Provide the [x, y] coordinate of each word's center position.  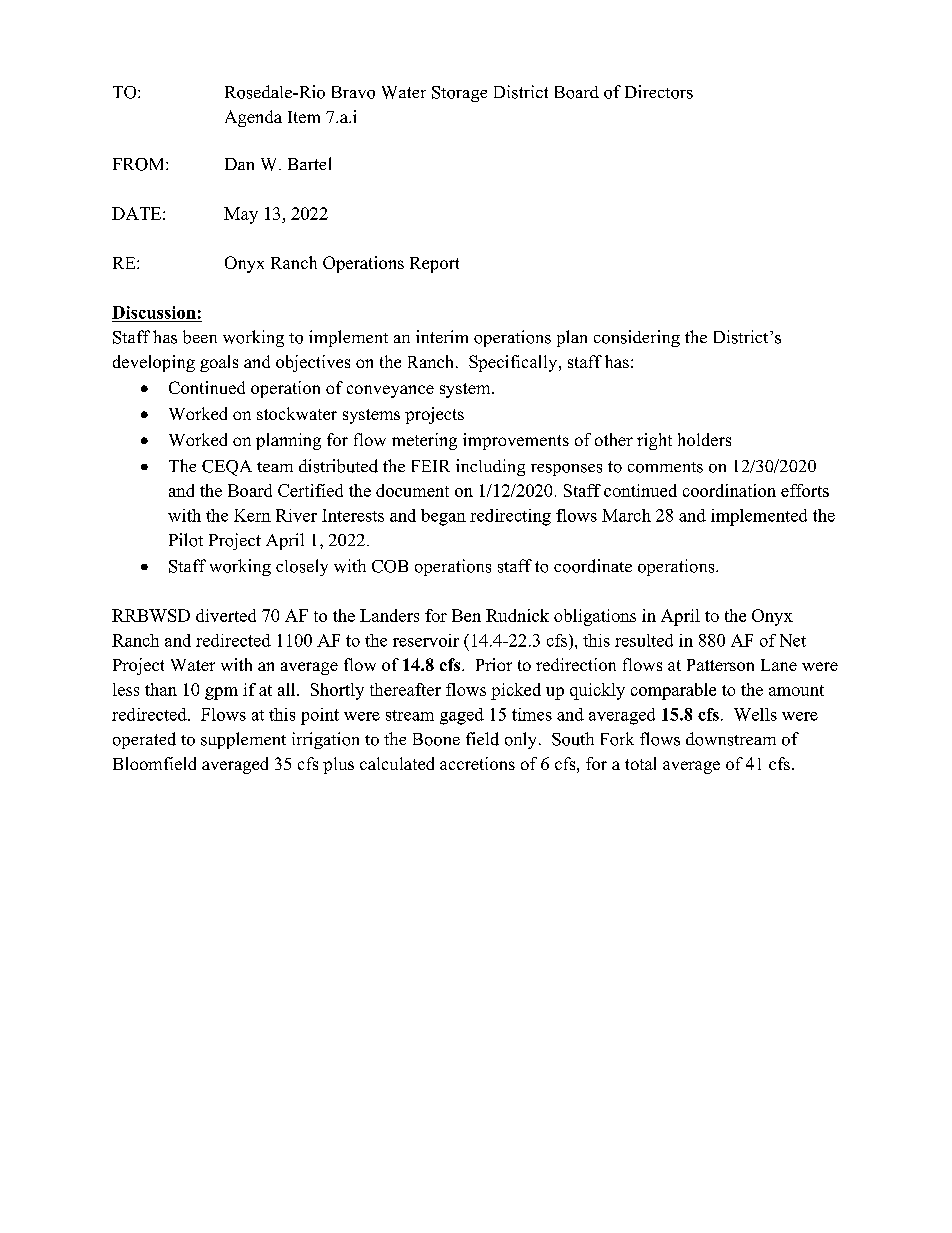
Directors [659, 92]
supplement [243, 740]
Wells [755, 714]
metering [424, 441]
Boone [436, 739]
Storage [459, 94]
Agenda [253, 118]
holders [704, 439]
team [275, 467]
